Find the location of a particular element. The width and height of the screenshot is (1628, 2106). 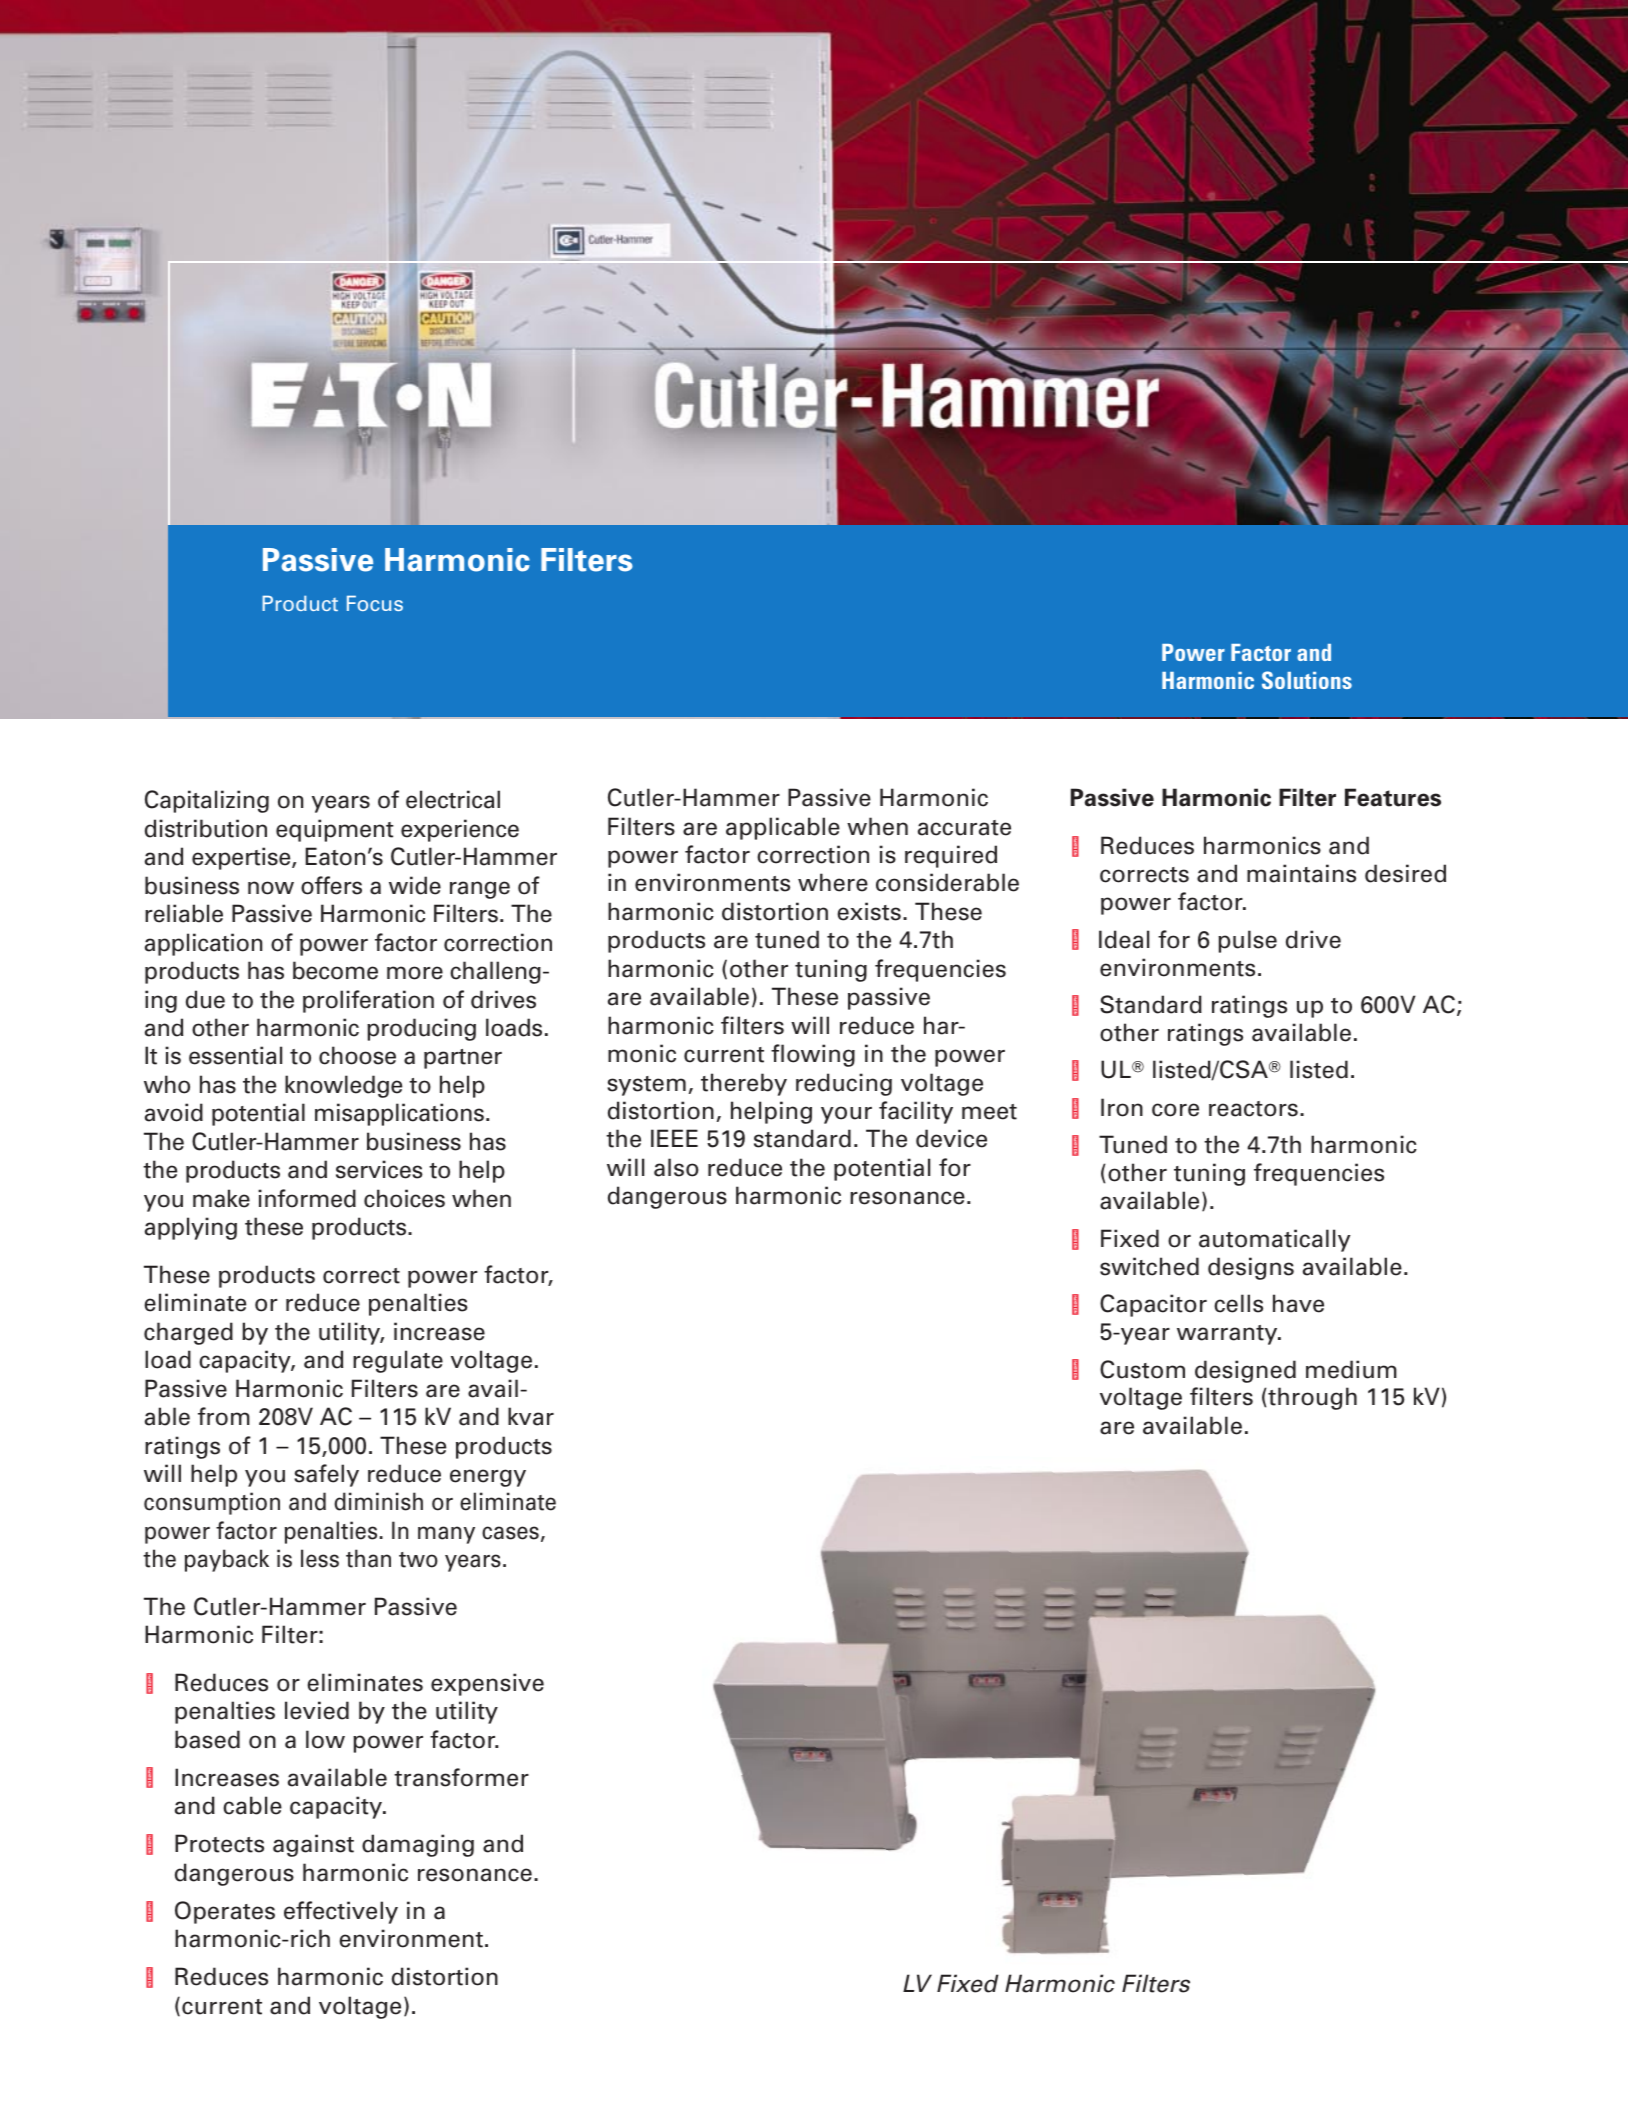

Focus is located at coordinates (375, 603).
